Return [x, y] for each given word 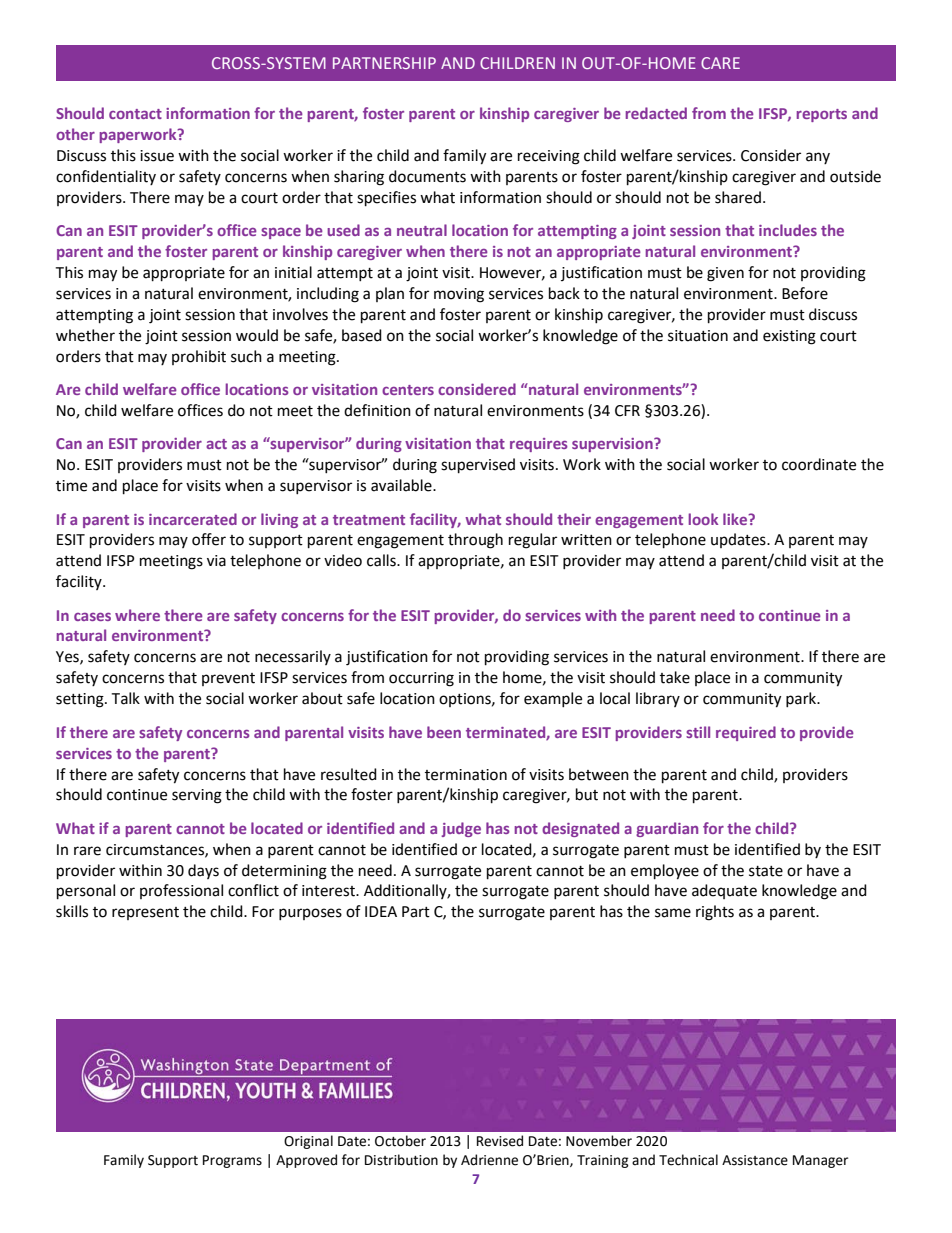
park [802, 699]
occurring [421, 679]
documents [427, 176]
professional [181, 891]
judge [461, 829]
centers [408, 390]
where [137, 615]
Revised [500, 1141]
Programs [232, 1161]
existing [789, 337]
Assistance [755, 1160]
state [766, 871]
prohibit [199, 357]
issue [157, 156]
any [818, 158]
